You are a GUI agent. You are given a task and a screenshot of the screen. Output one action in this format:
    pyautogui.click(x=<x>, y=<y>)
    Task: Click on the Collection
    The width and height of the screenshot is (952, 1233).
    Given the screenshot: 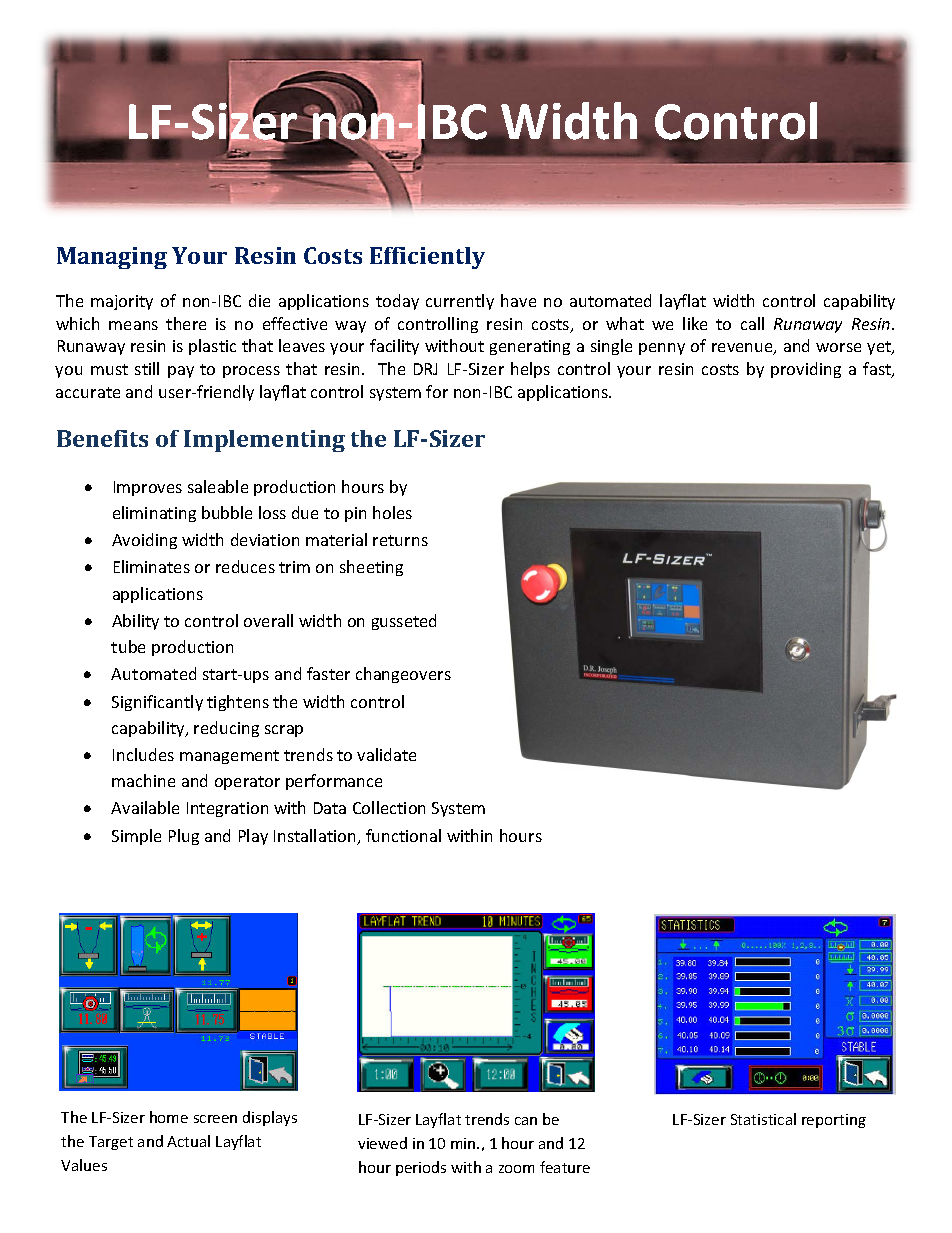 What is the action you would take?
    pyautogui.click(x=389, y=807)
